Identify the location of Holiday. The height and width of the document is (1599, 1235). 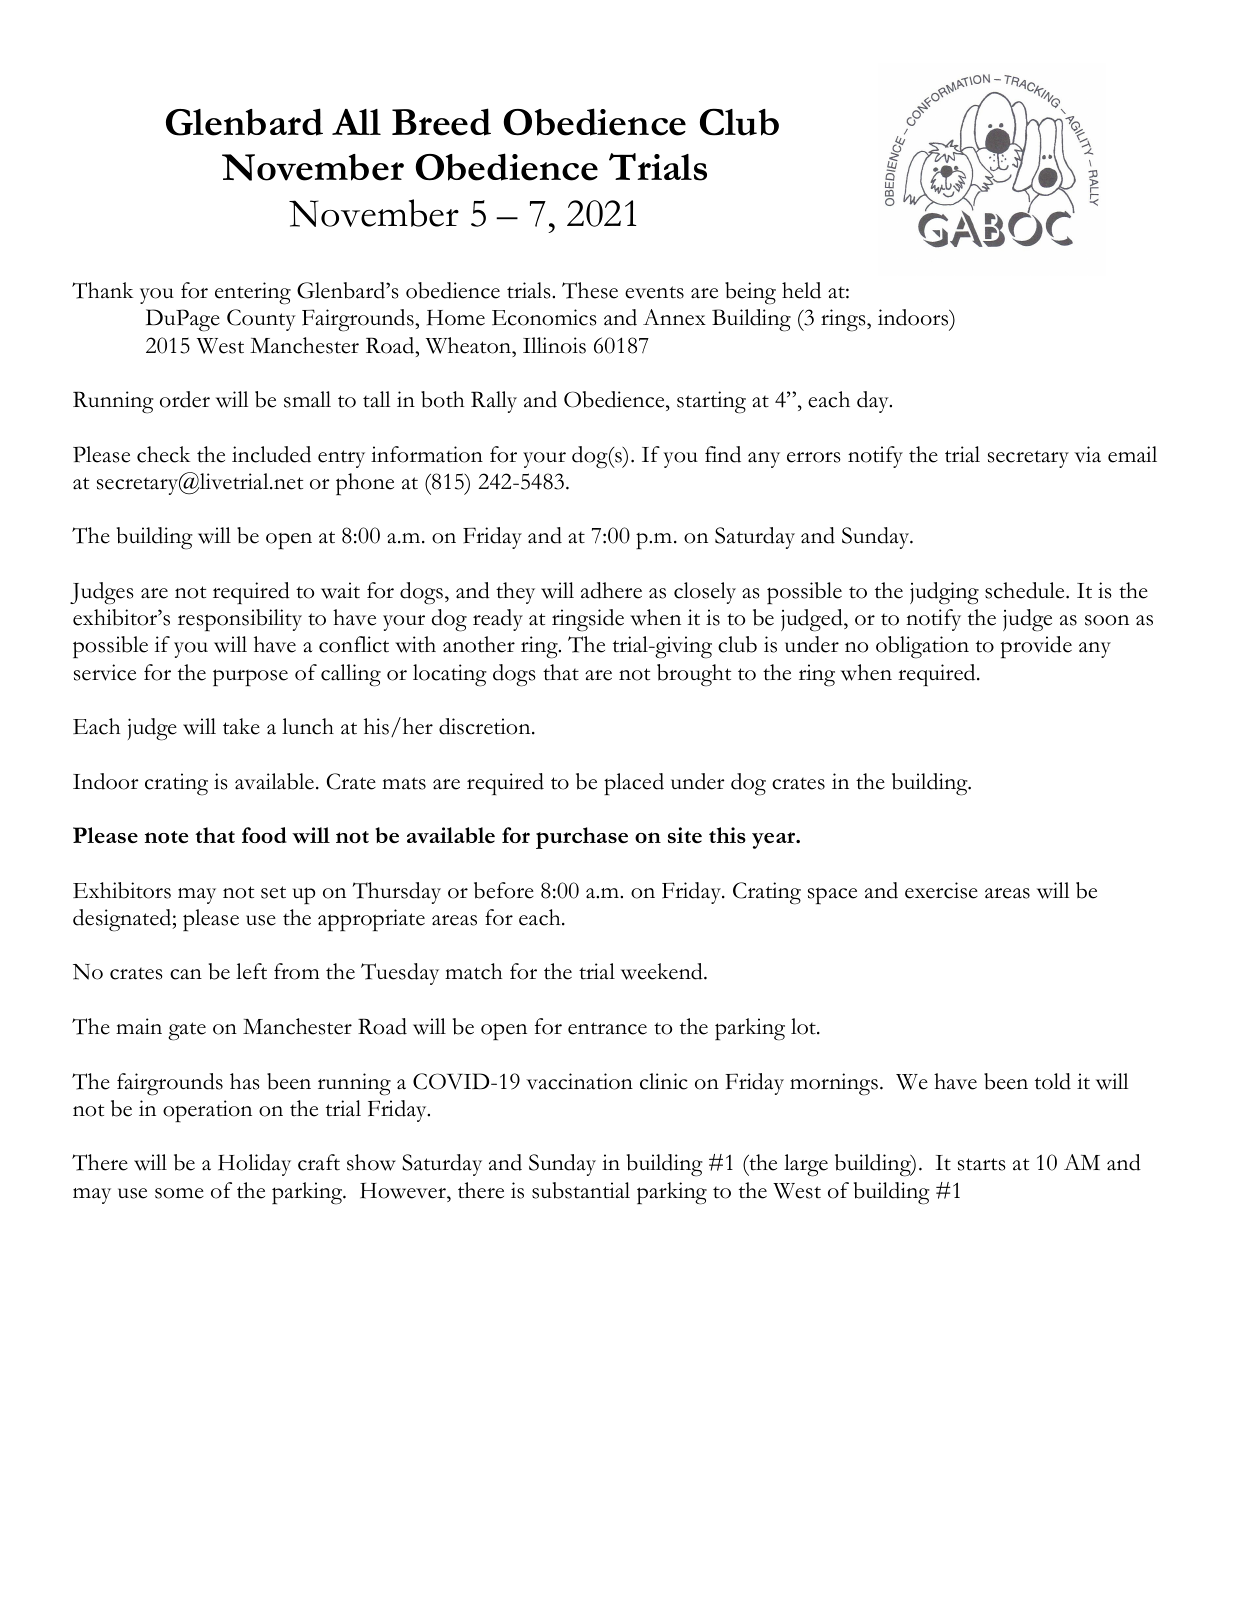
(254, 1165).
